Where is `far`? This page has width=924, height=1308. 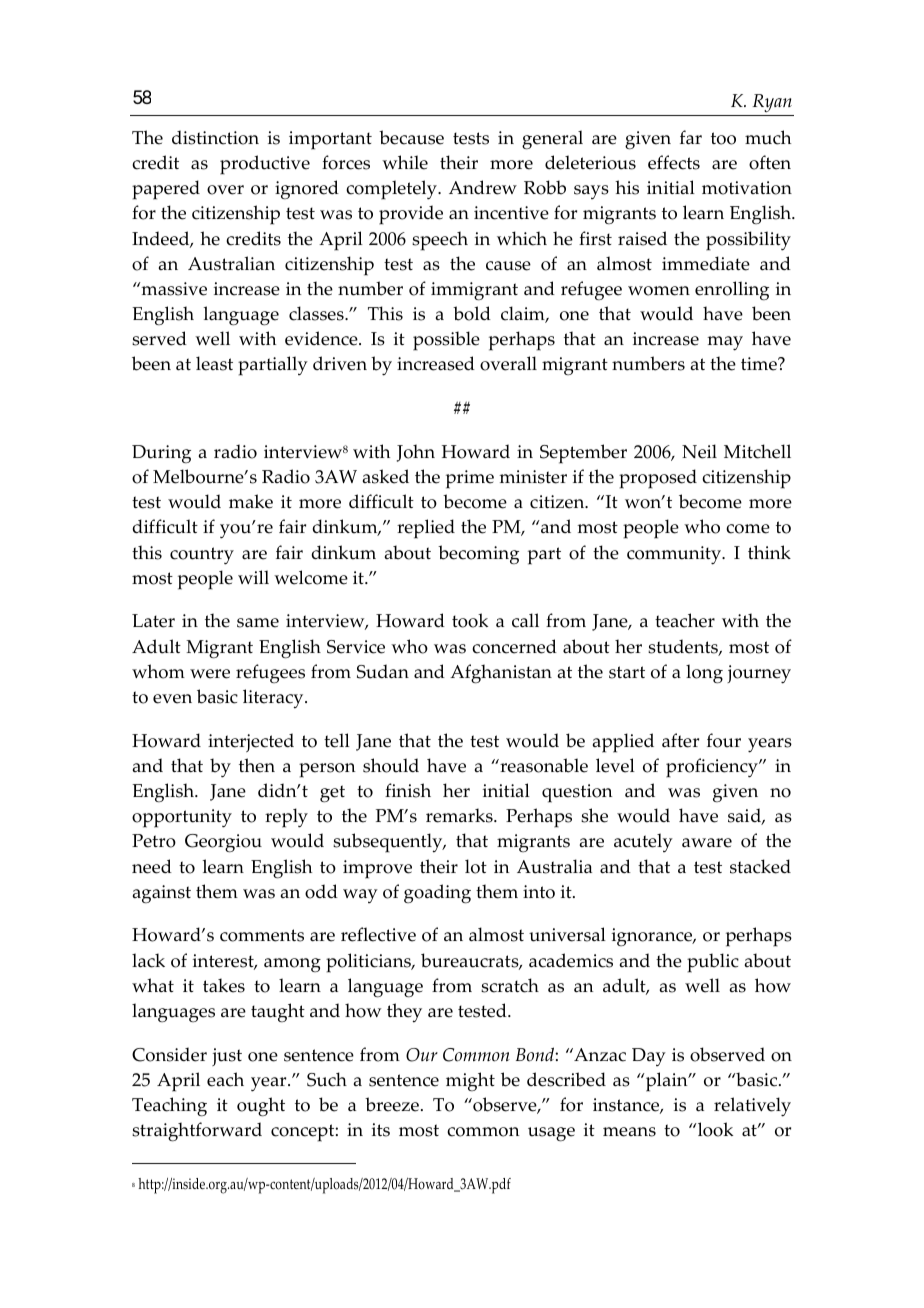
far is located at coordinates (691, 137).
